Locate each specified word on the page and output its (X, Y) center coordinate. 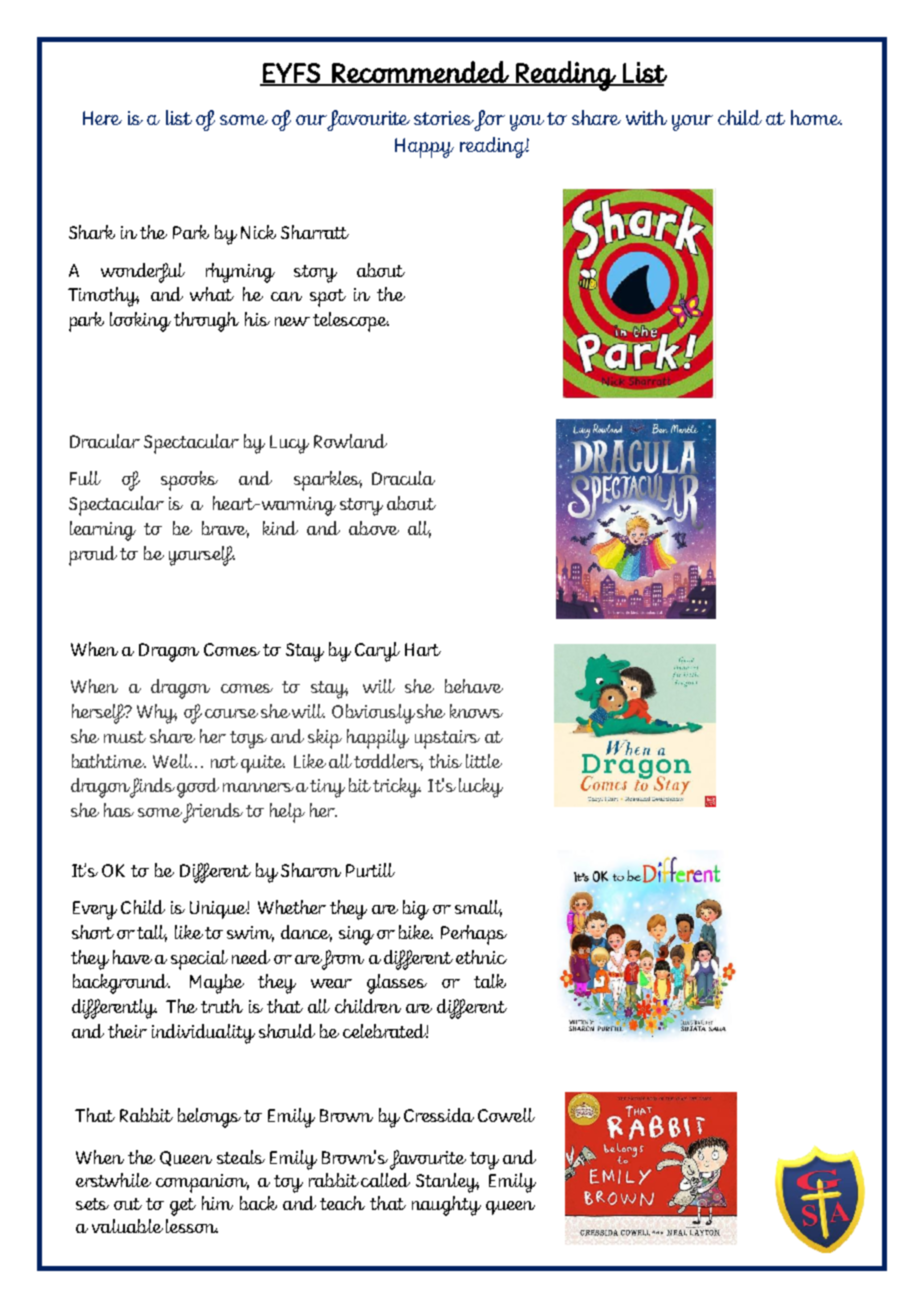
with (646, 117)
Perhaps (474, 935)
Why (157, 714)
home (816, 117)
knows (476, 711)
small (478, 908)
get (183, 1207)
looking (140, 322)
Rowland (350, 441)
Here (102, 118)
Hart (423, 649)
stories (444, 118)
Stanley (447, 1183)
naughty (446, 1206)
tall (152, 933)
